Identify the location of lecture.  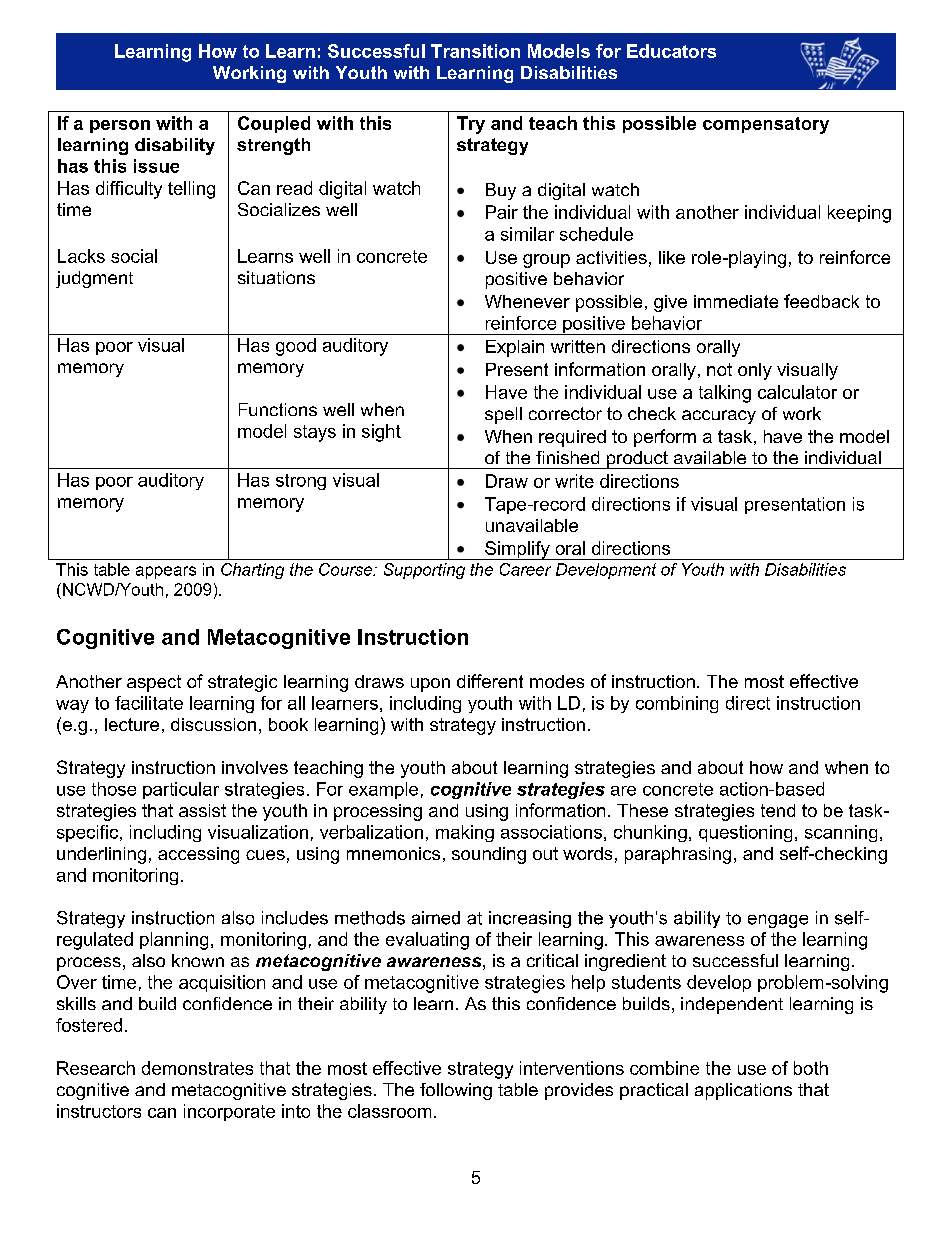
(132, 724).
